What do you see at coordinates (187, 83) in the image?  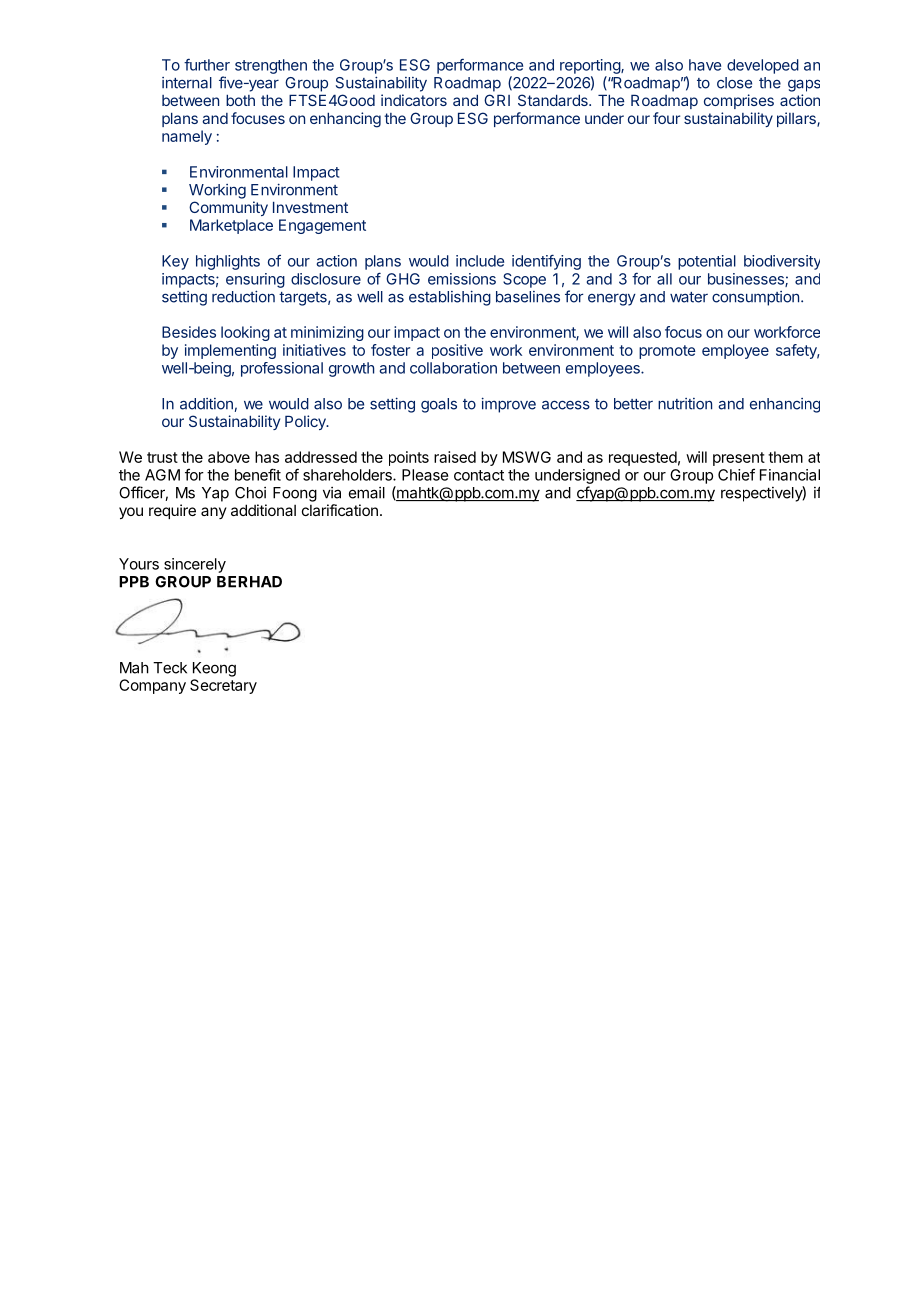 I see `internal` at bounding box center [187, 83].
